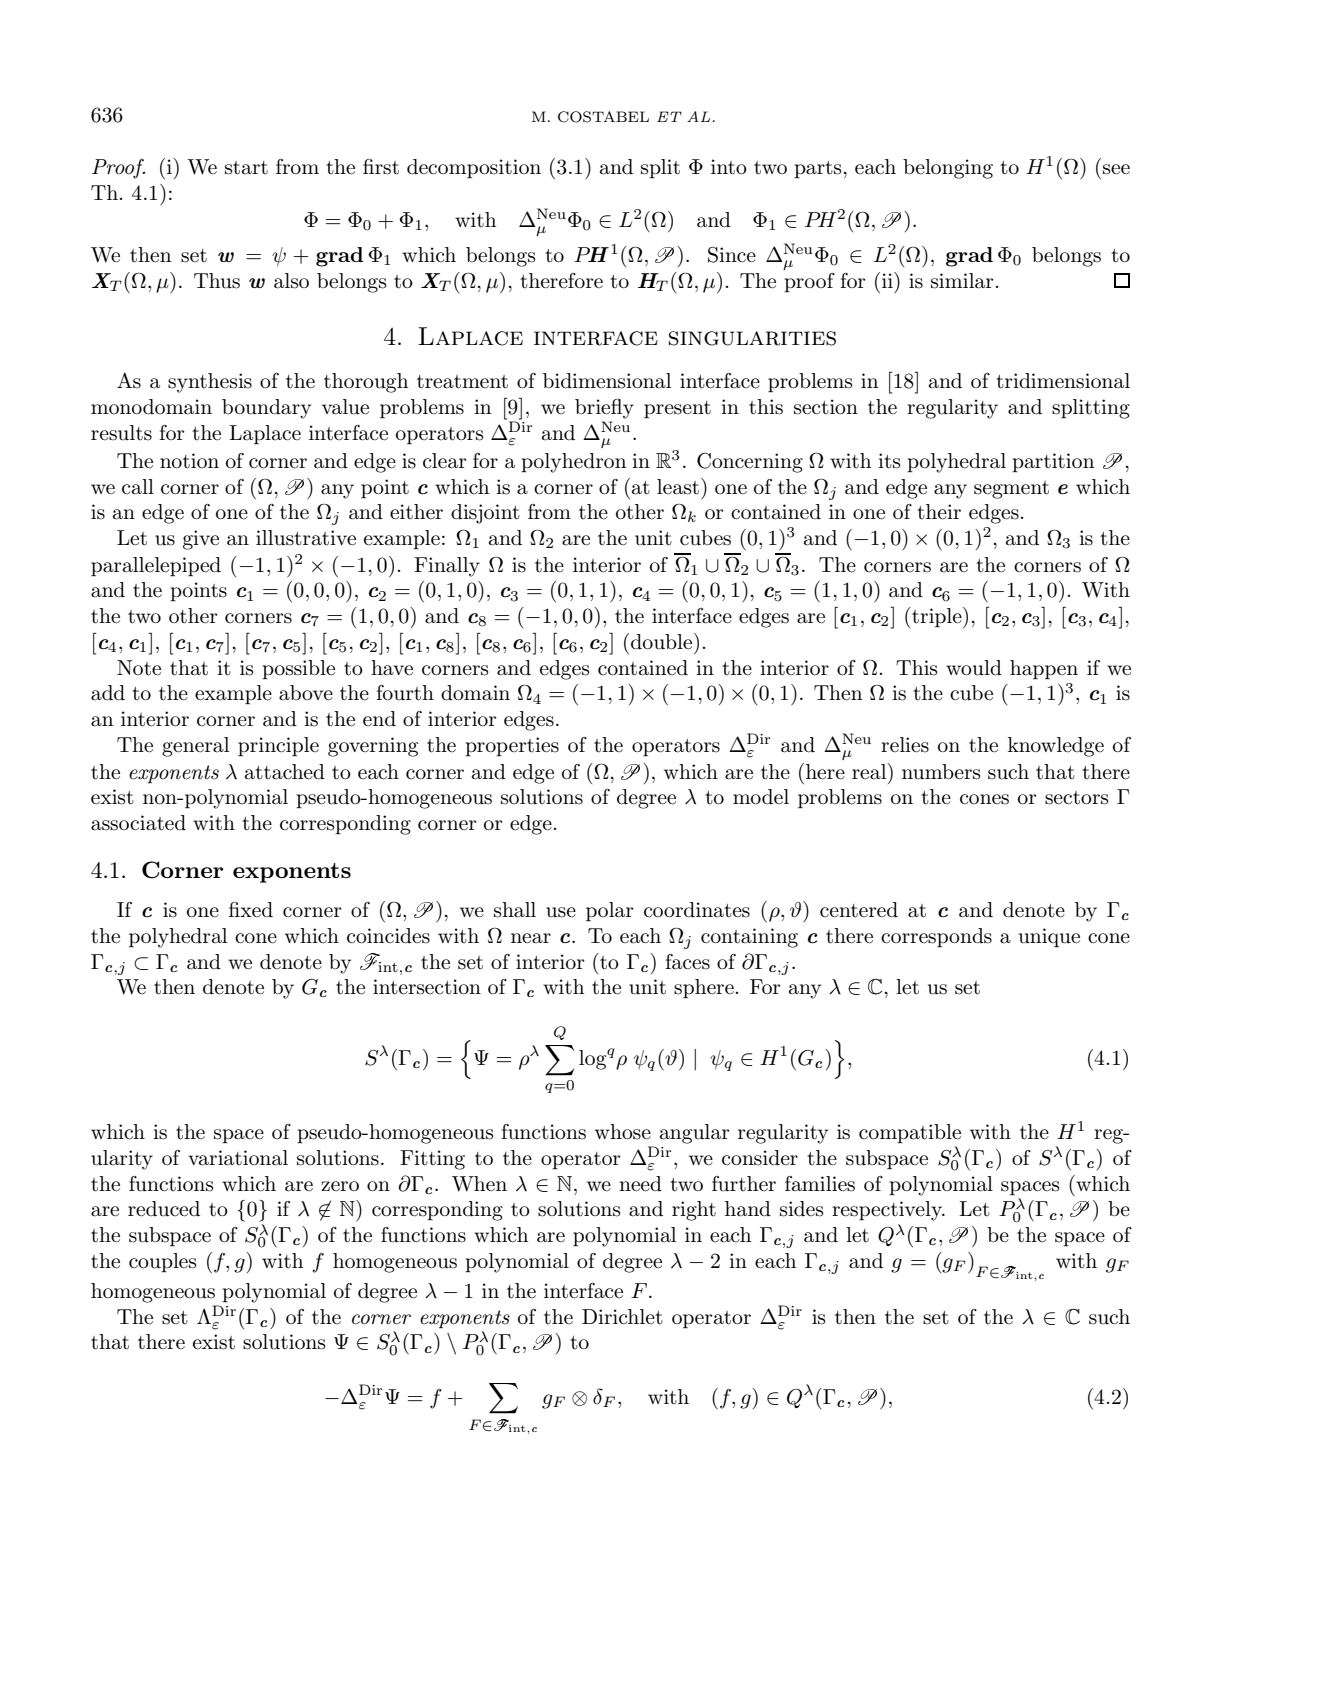 Image resolution: width=1320 pixels, height=1708 pixels. I want to click on fixed, so click(251, 909).
